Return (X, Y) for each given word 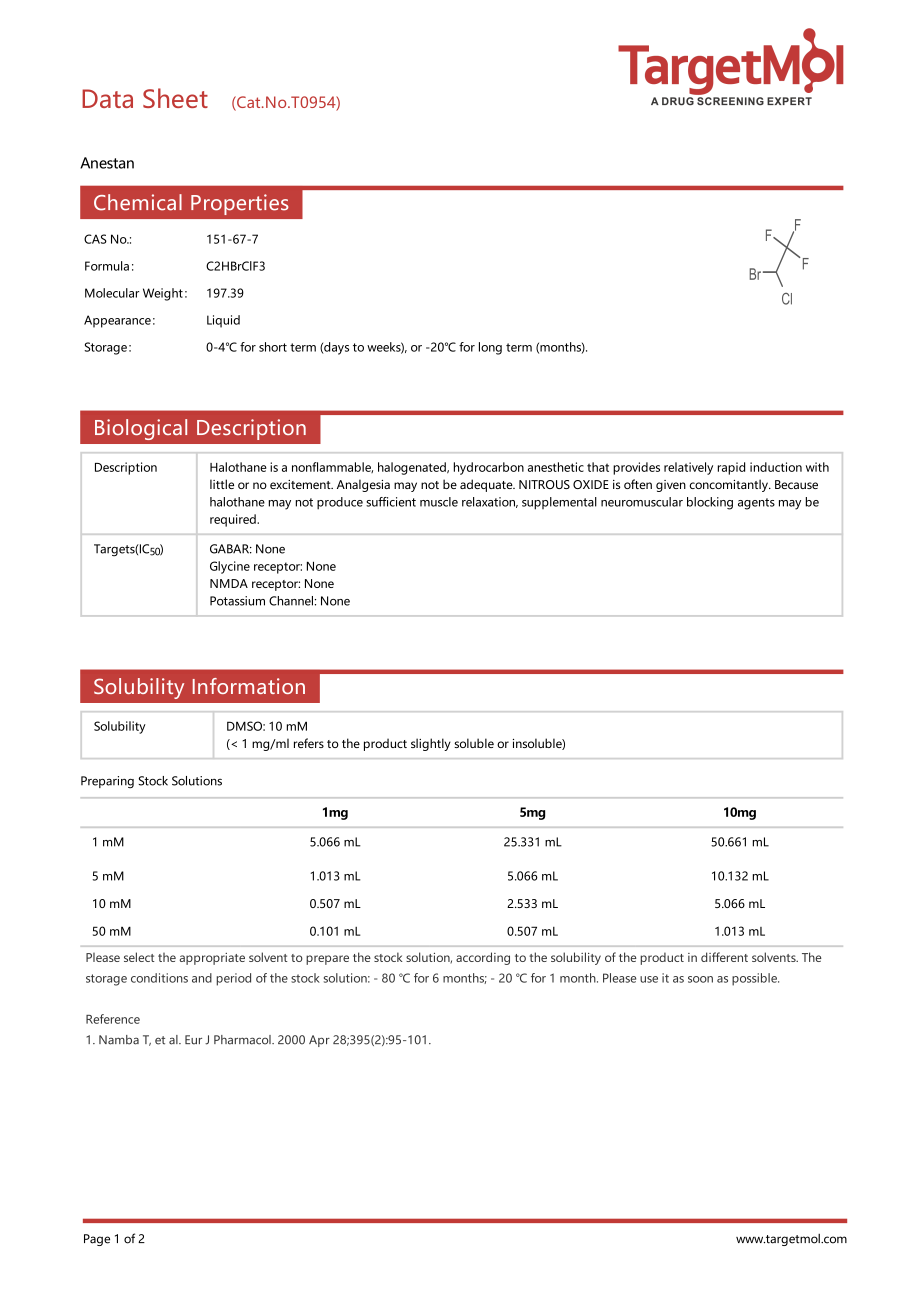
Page (97, 1240)
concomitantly (730, 485)
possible (755, 979)
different (724, 957)
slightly (431, 744)
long (490, 348)
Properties (240, 204)
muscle (439, 502)
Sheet (175, 98)
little (222, 484)
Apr (319, 1041)
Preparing (107, 782)
